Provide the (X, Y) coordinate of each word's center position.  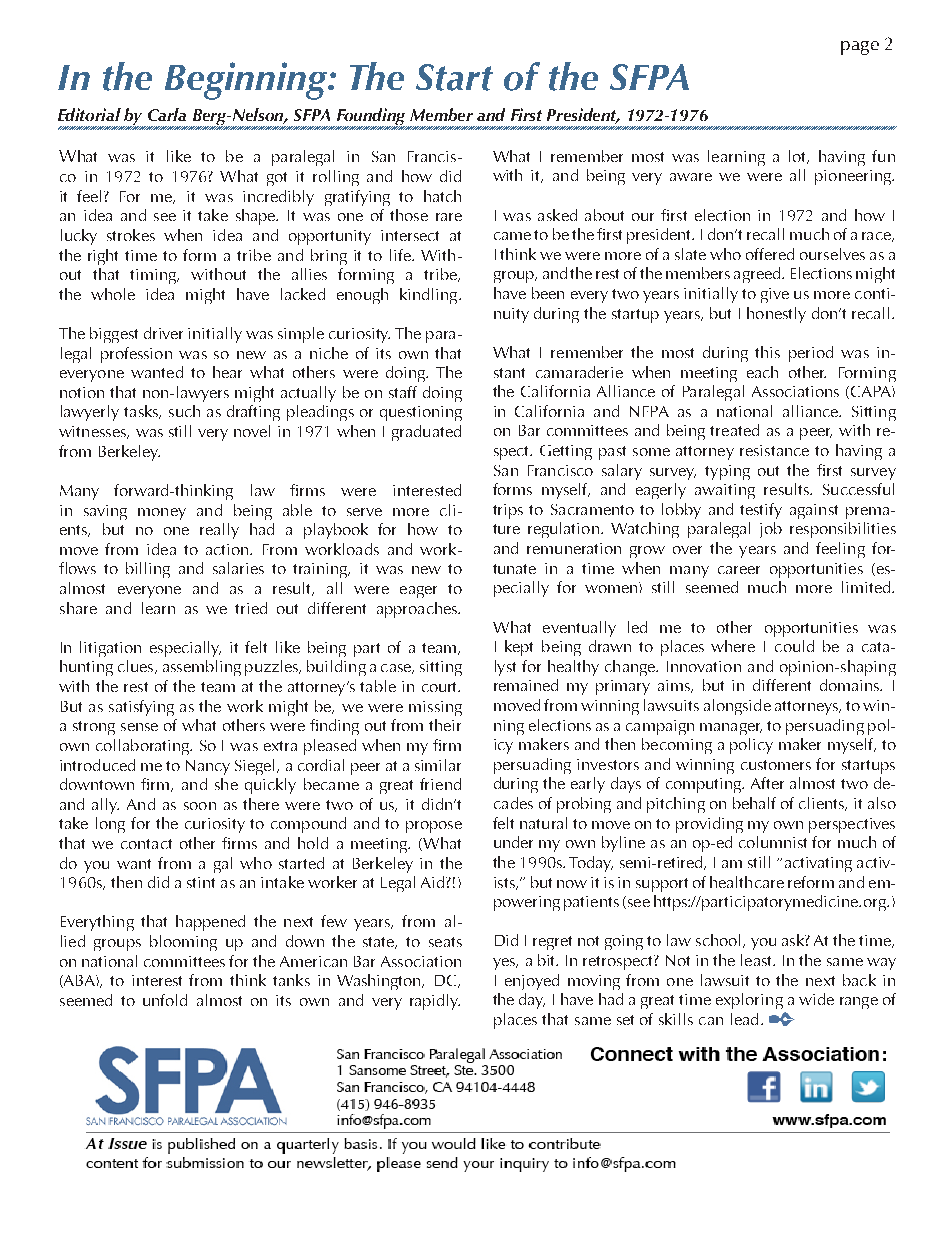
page (860, 48)
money (162, 514)
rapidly (435, 1002)
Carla (167, 114)
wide (816, 999)
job (771, 530)
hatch (442, 196)
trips (508, 511)
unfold (165, 1000)
